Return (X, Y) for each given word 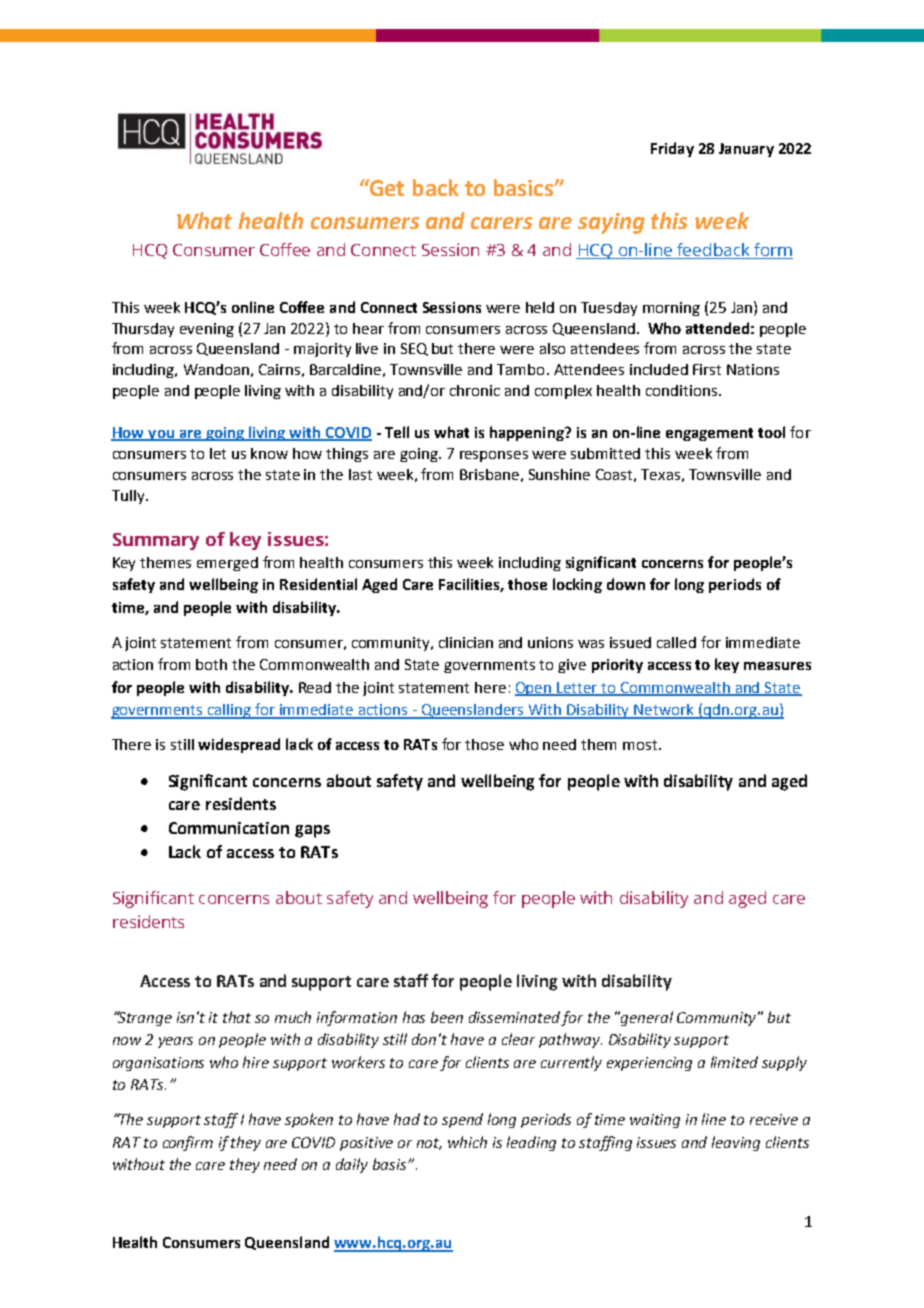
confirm (188, 1143)
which (467, 1142)
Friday (672, 149)
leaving (736, 1143)
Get (386, 187)
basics (525, 187)
